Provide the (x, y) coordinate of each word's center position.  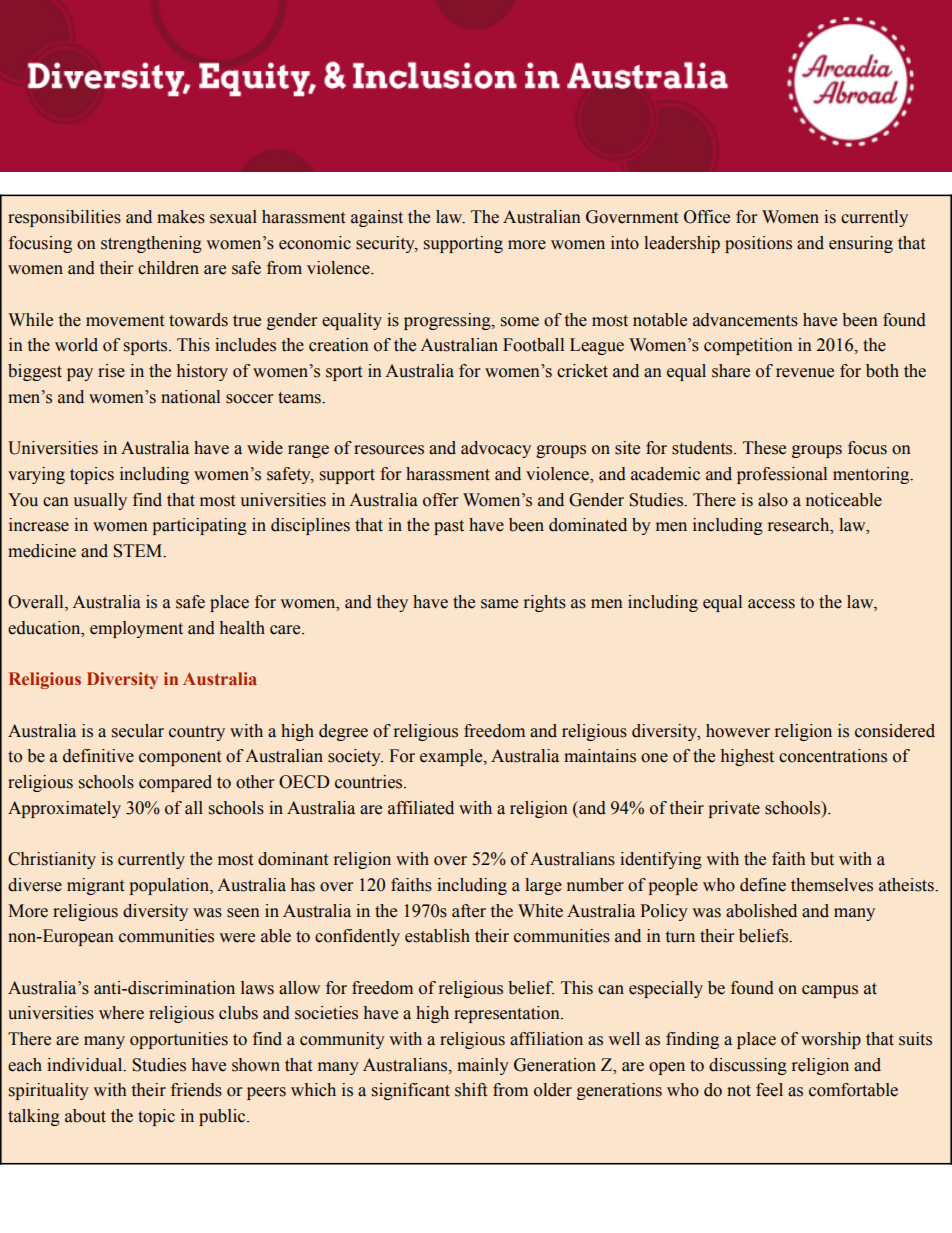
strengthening (151, 244)
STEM (139, 551)
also (773, 500)
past (449, 527)
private (734, 809)
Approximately (64, 809)
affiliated (421, 808)
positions (758, 244)
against (377, 218)
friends (196, 1090)
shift (471, 1090)
